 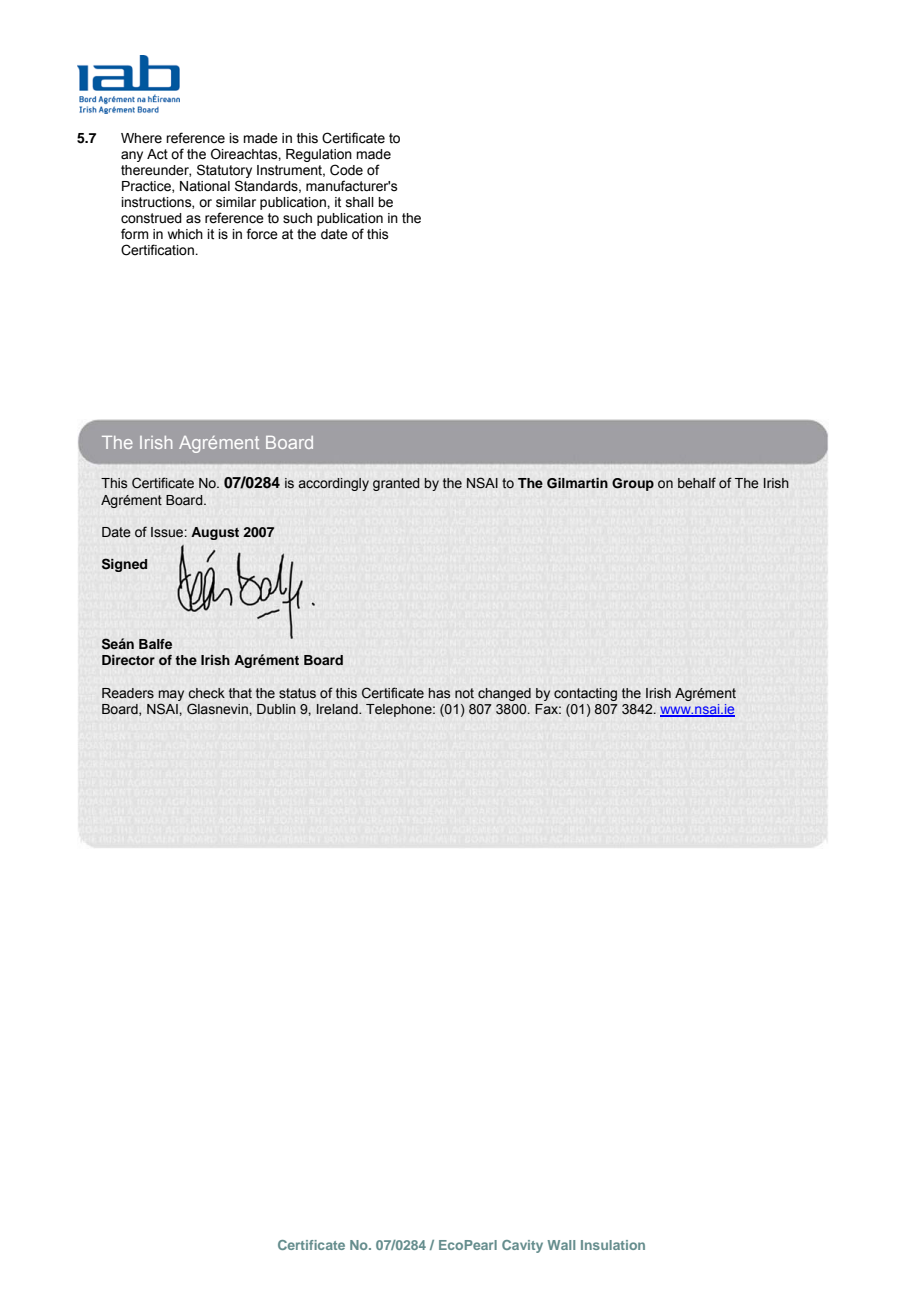 I want to click on check, so click(x=206, y=693).
